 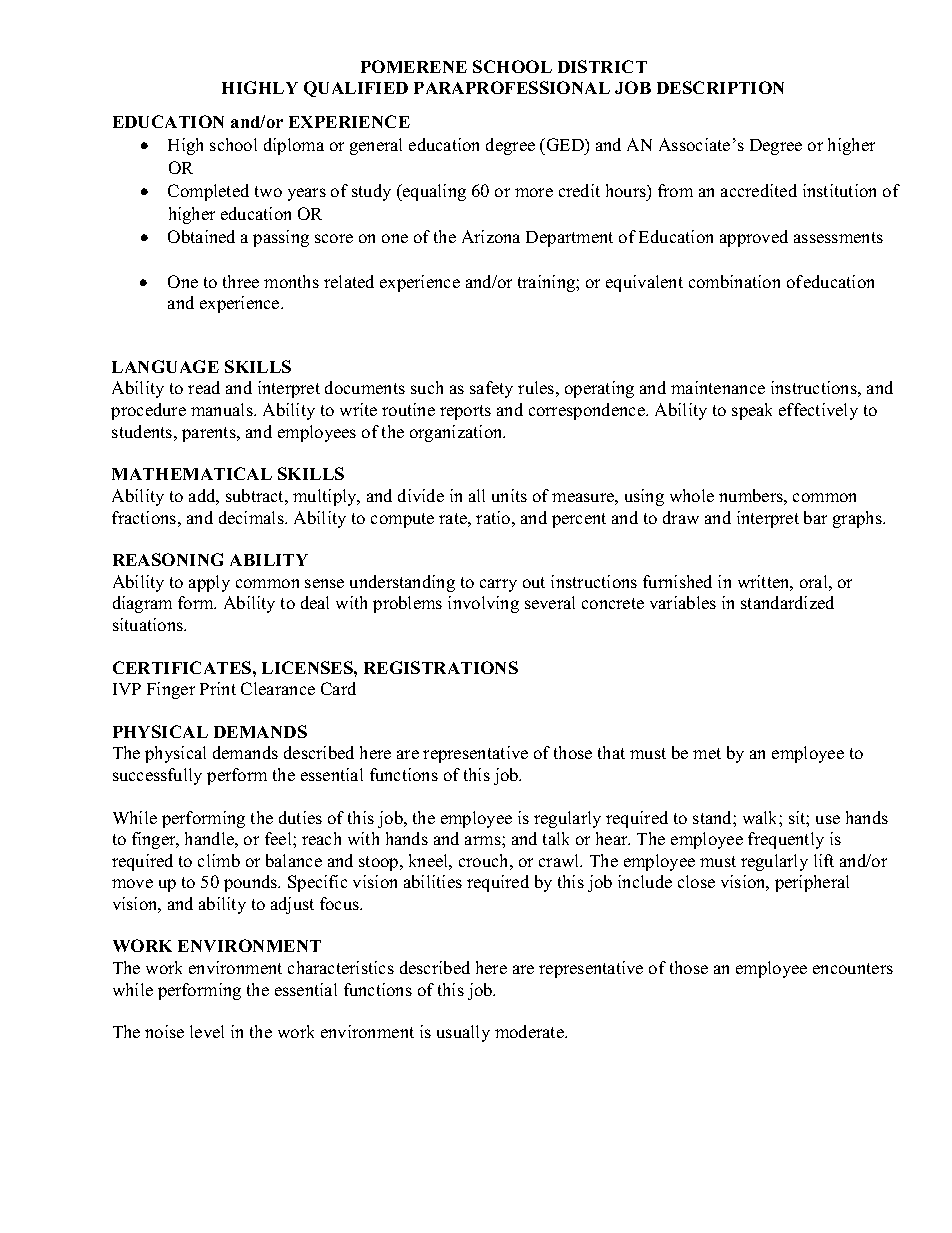 What do you see at coordinates (294, 146) in the page?
I see `diploma` at bounding box center [294, 146].
